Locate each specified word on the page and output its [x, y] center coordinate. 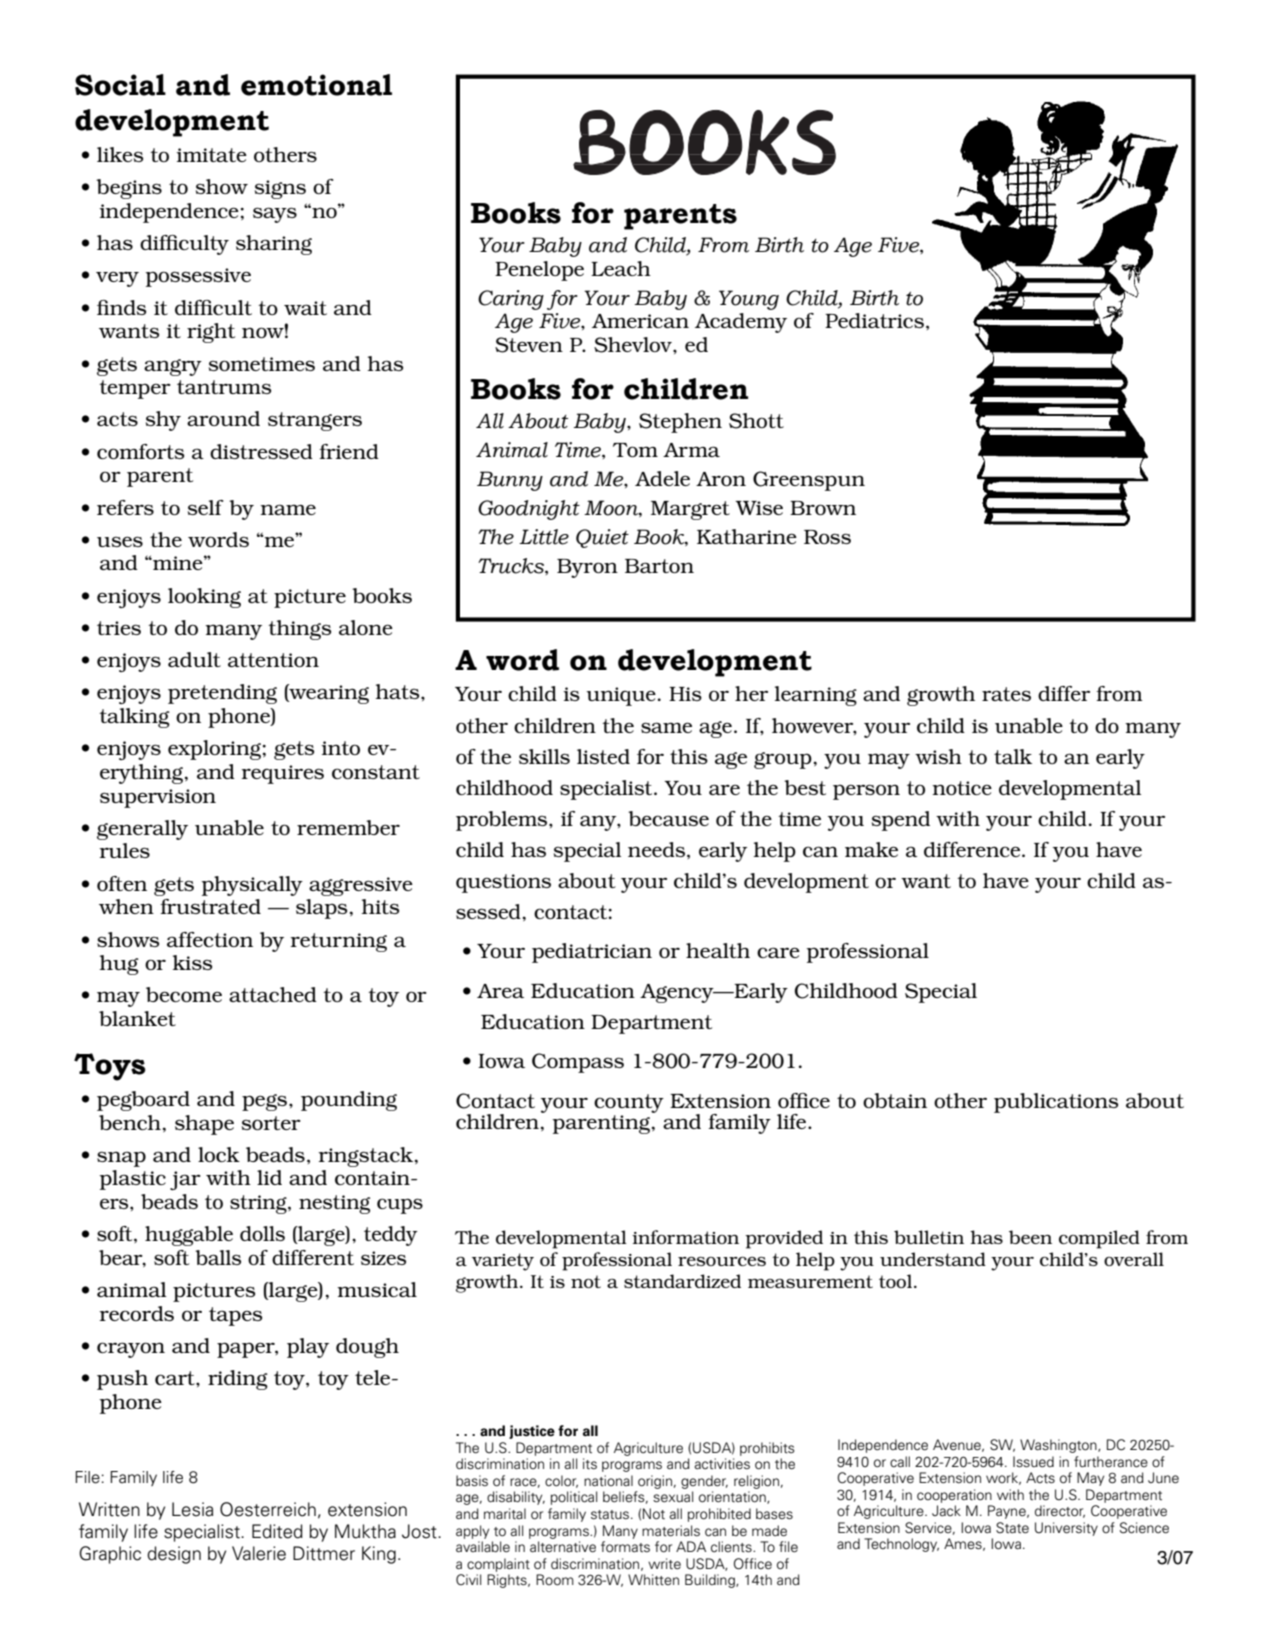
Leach [621, 268]
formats [625, 1547]
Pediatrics [874, 320]
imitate [211, 155]
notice [962, 788]
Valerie [259, 1553]
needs [656, 849]
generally [142, 830]
